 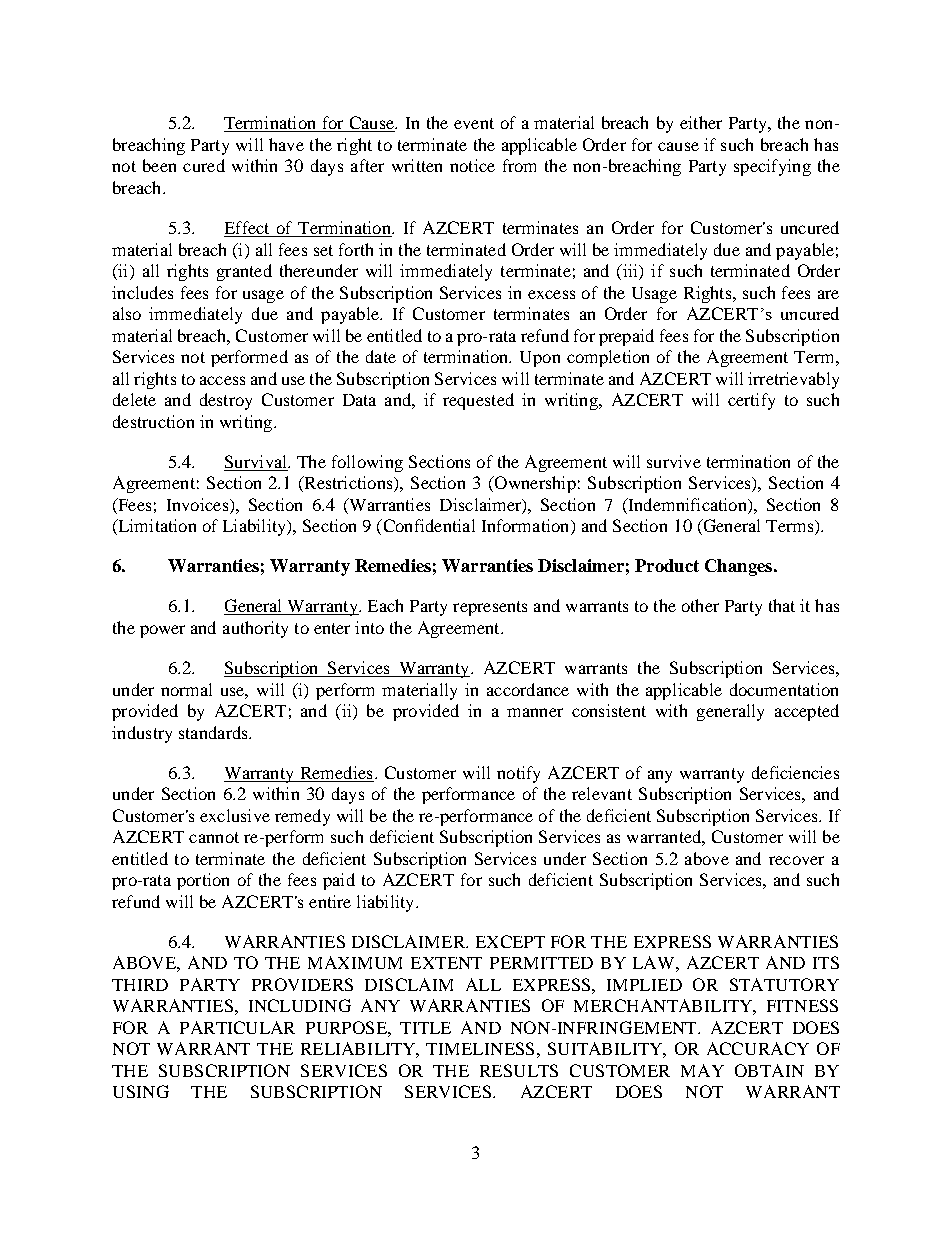 I want to click on access, so click(x=222, y=380).
